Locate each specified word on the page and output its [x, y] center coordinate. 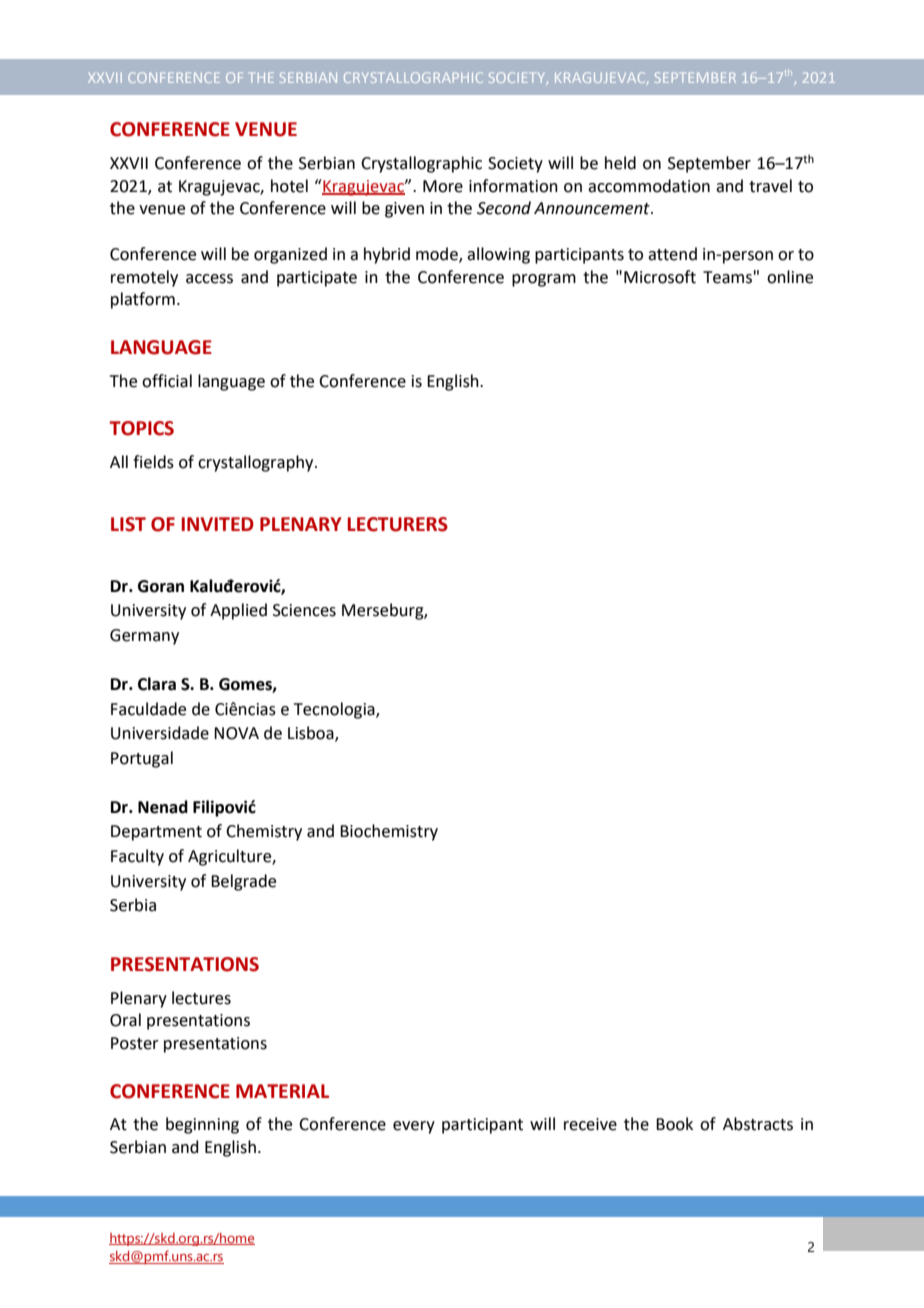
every [414, 1127]
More [443, 186]
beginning [202, 1125]
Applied [238, 611]
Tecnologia [335, 710]
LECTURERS [397, 524]
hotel [289, 186]
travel [770, 186]
